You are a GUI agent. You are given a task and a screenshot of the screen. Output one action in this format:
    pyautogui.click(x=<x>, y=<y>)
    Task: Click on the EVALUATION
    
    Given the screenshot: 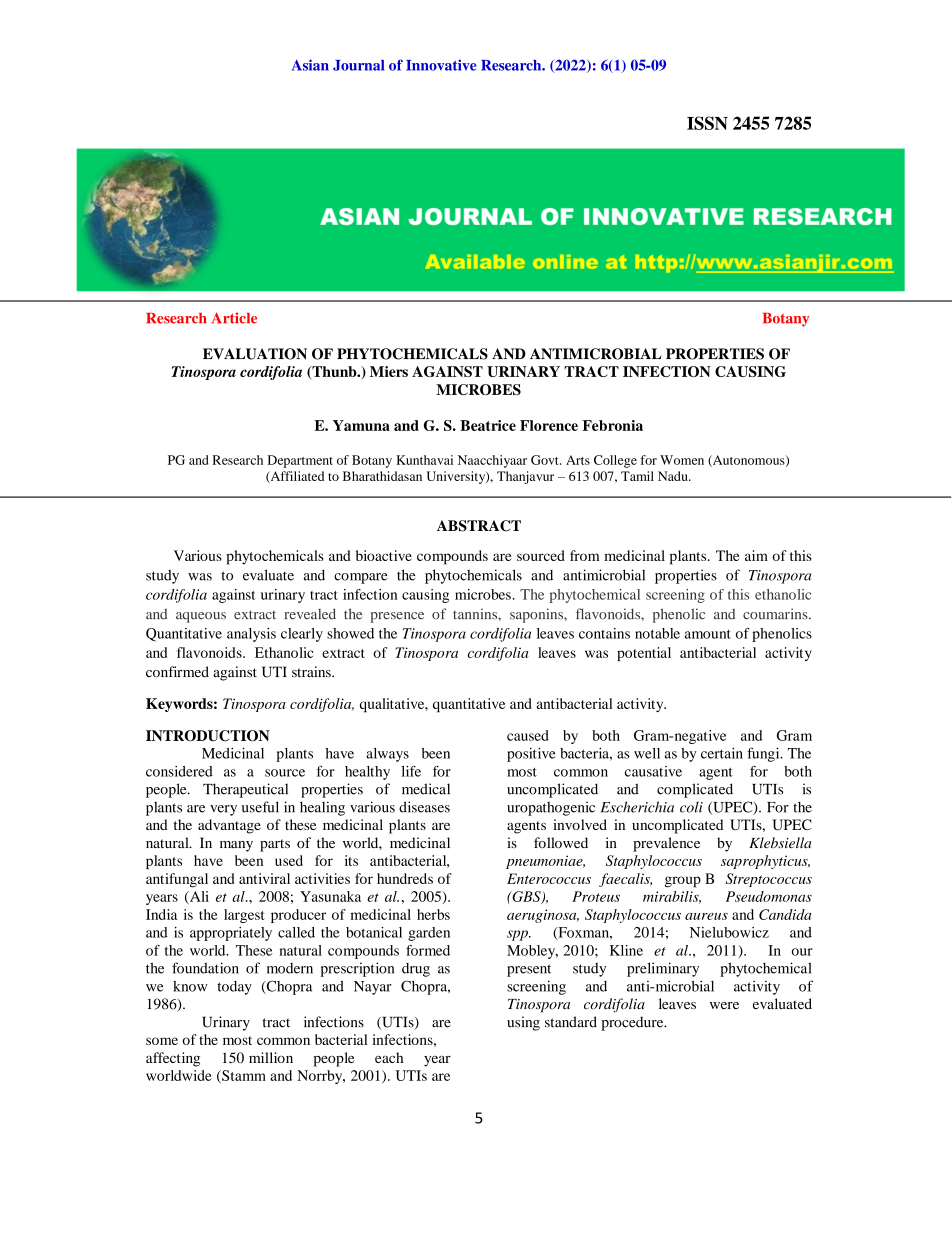 What is the action you would take?
    pyautogui.click(x=255, y=354)
